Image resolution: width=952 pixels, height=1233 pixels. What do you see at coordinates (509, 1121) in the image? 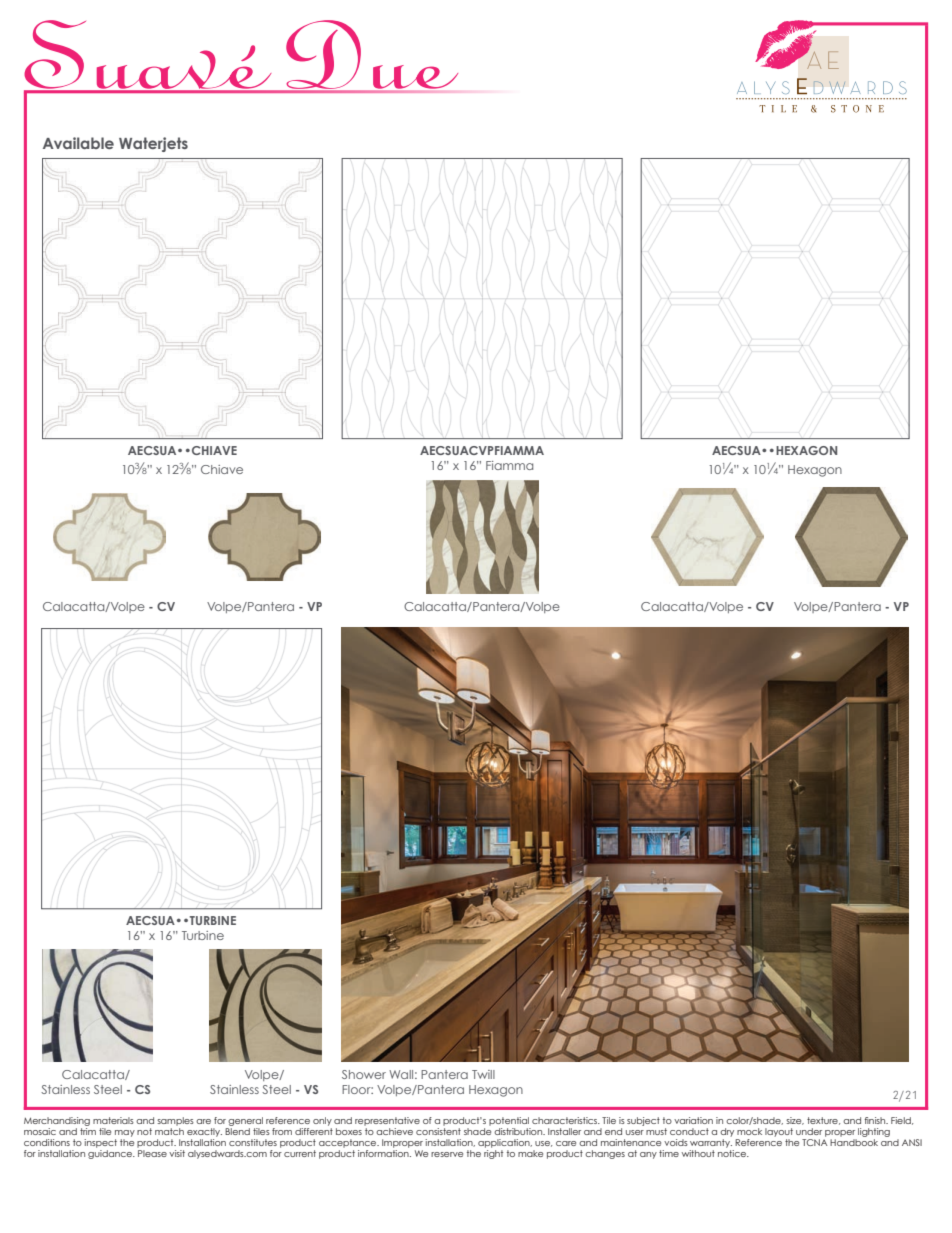
I see `potential` at bounding box center [509, 1121].
